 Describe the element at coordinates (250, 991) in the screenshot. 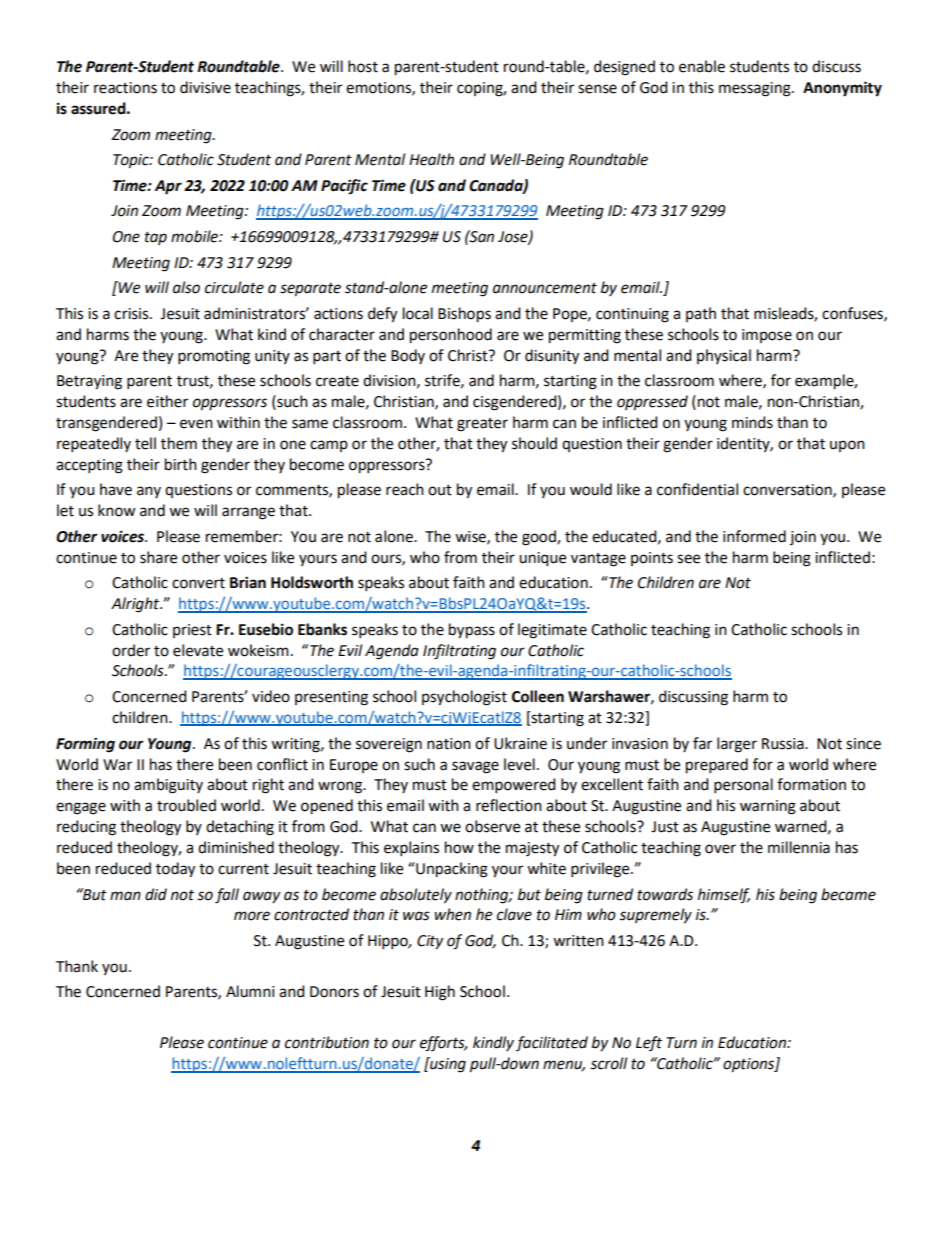

I see `Alumni` at that location.
